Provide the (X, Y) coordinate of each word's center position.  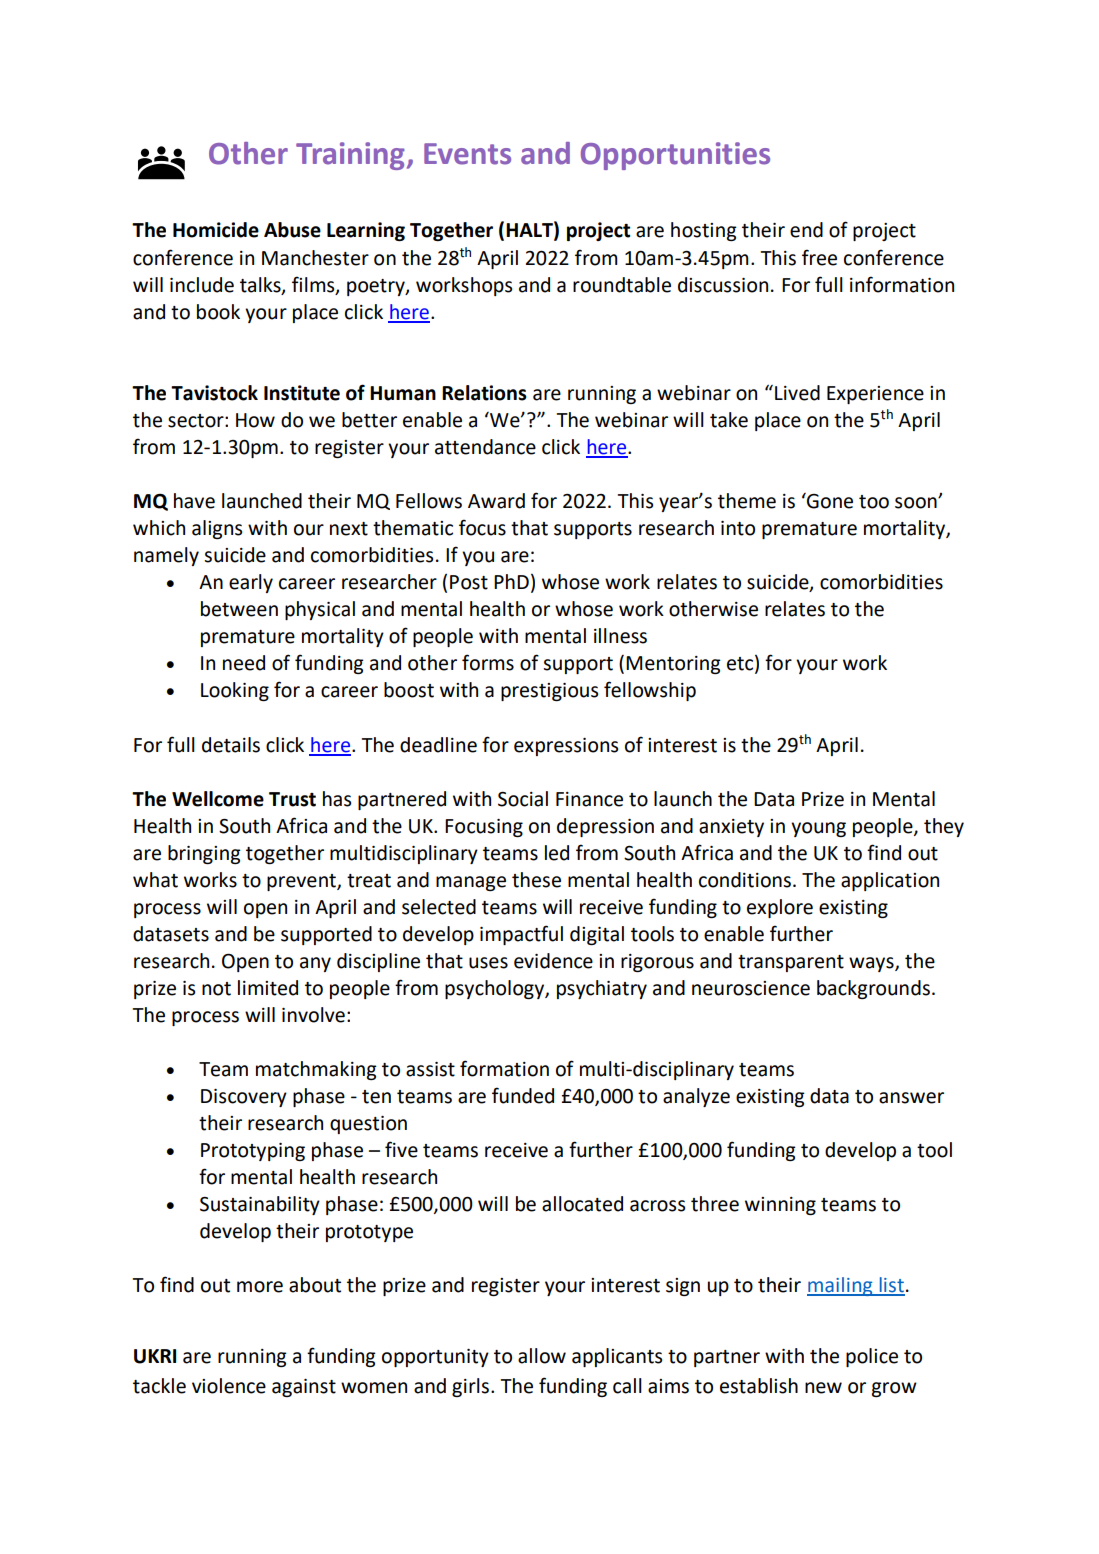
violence (229, 1386)
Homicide (216, 230)
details (231, 745)
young (818, 829)
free (819, 257)
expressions (566, 747)
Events (467, 154)
